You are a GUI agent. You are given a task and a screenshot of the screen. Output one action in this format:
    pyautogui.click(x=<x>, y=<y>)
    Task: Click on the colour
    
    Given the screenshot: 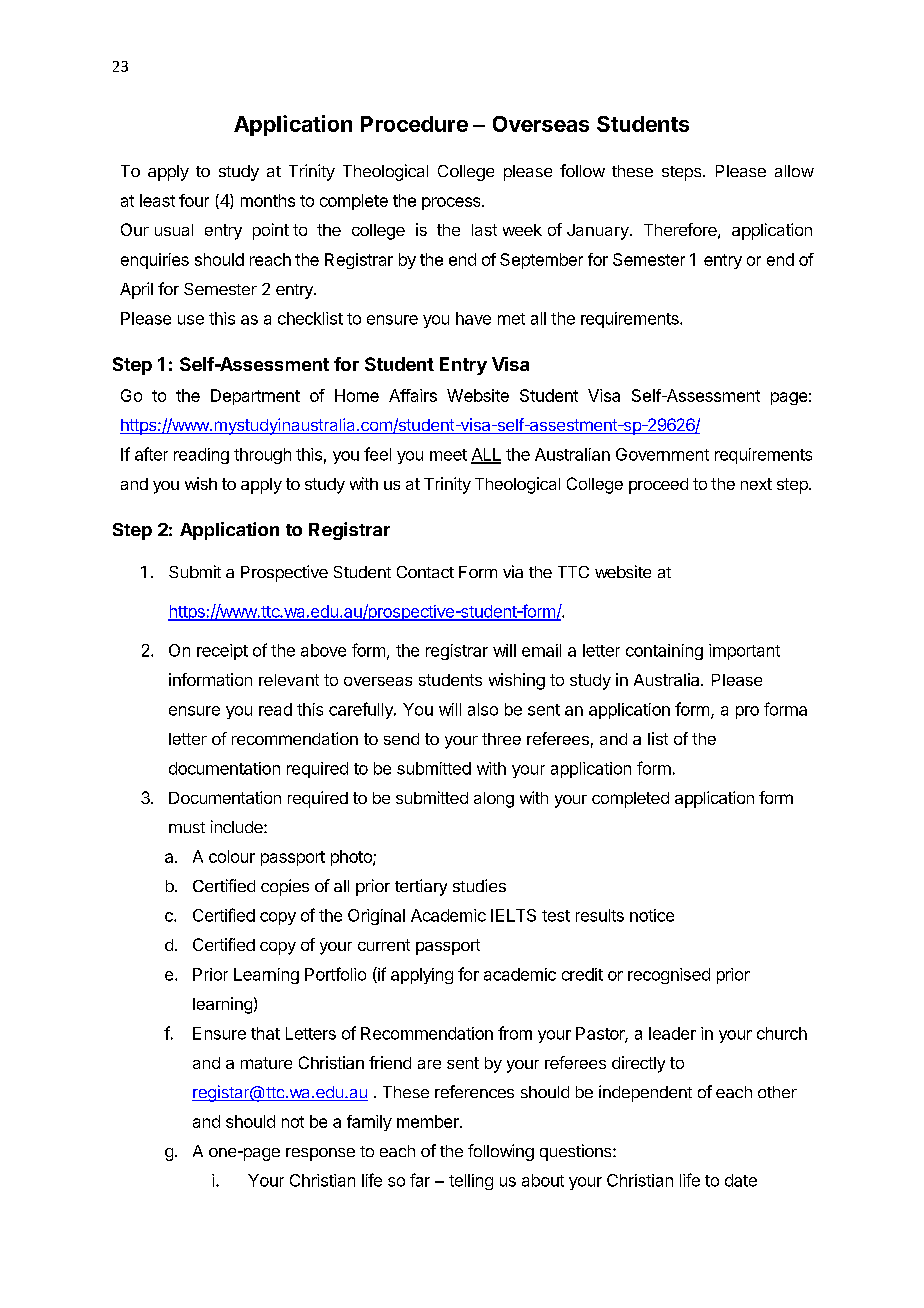 What is the action you would take?
    pyautogui.click(x=232, y=856)
